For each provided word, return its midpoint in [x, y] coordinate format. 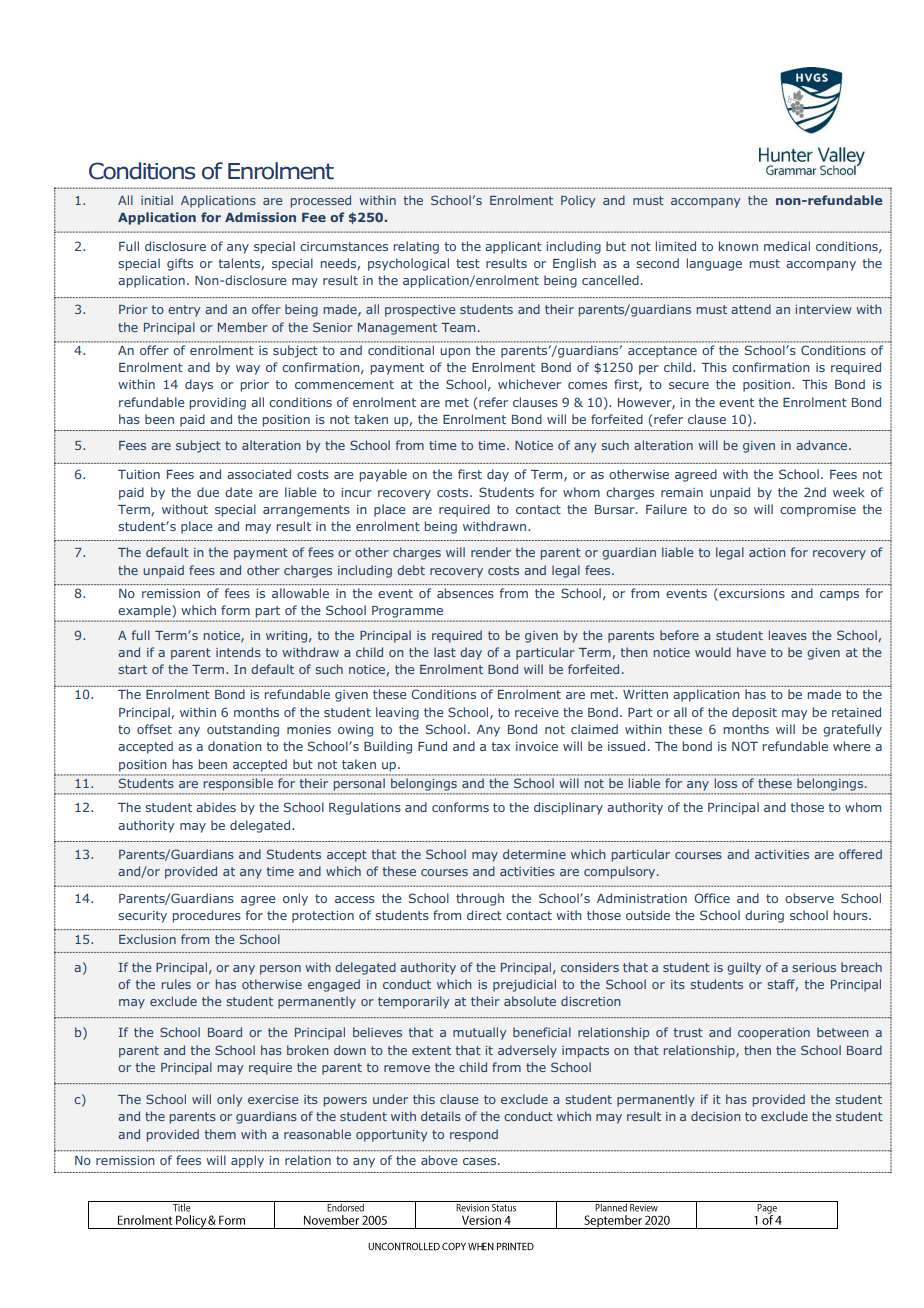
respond [474, 1135]
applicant [513, 247]
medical [787, 246]
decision [715, 1116]
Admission [260, 217]
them [220, 1134]
